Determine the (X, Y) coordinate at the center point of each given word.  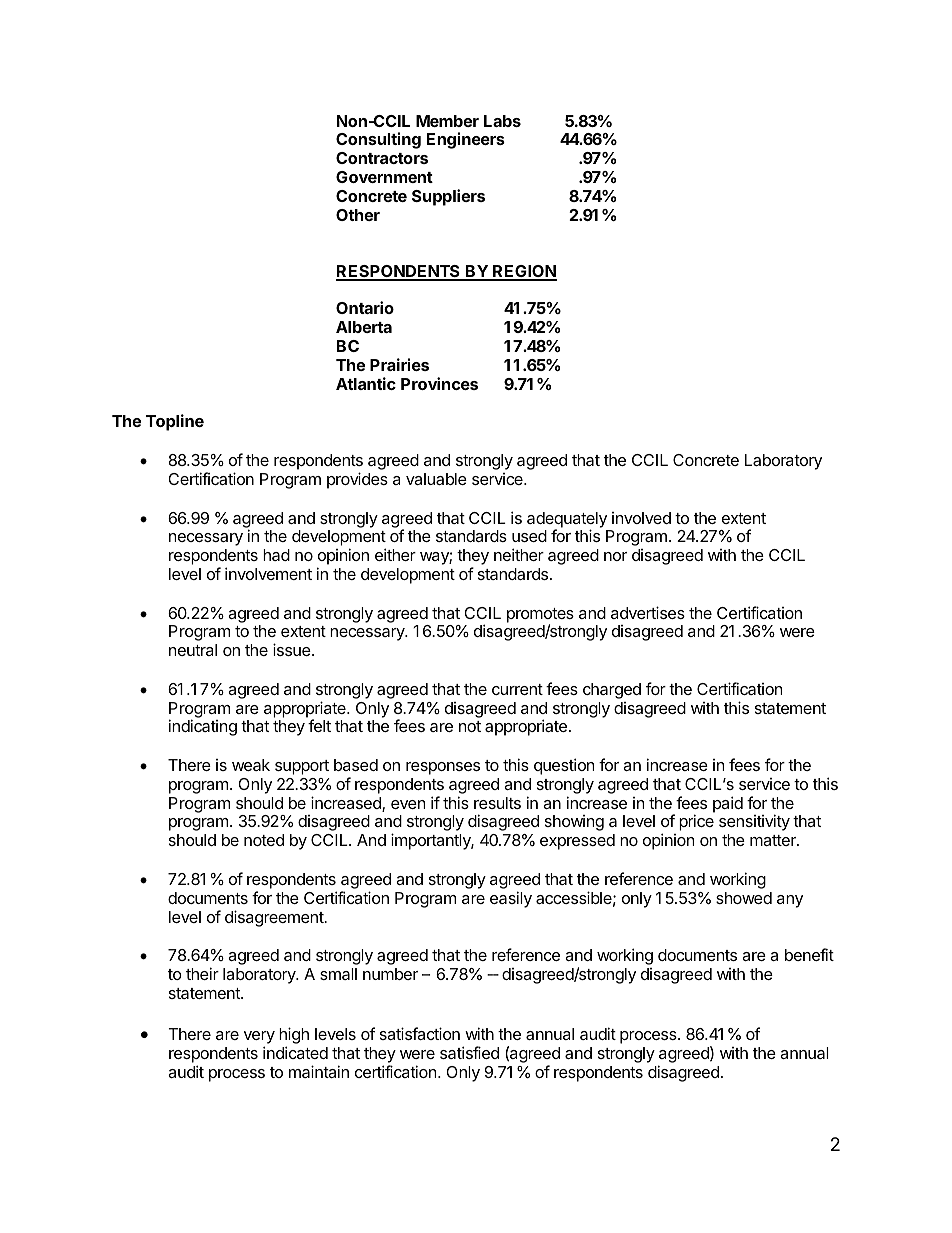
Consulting (378, 140)
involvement (268, 573)
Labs (502, 121)
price (696, 822)
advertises (648, 612)
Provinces (439, 383)
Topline (175, 422)
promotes (540, 616)
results (497, 803)
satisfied (469, 1052)
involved (641, 518)
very (259, 1039)
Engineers (466, 140)
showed (744, 898)
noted (264, 840)
